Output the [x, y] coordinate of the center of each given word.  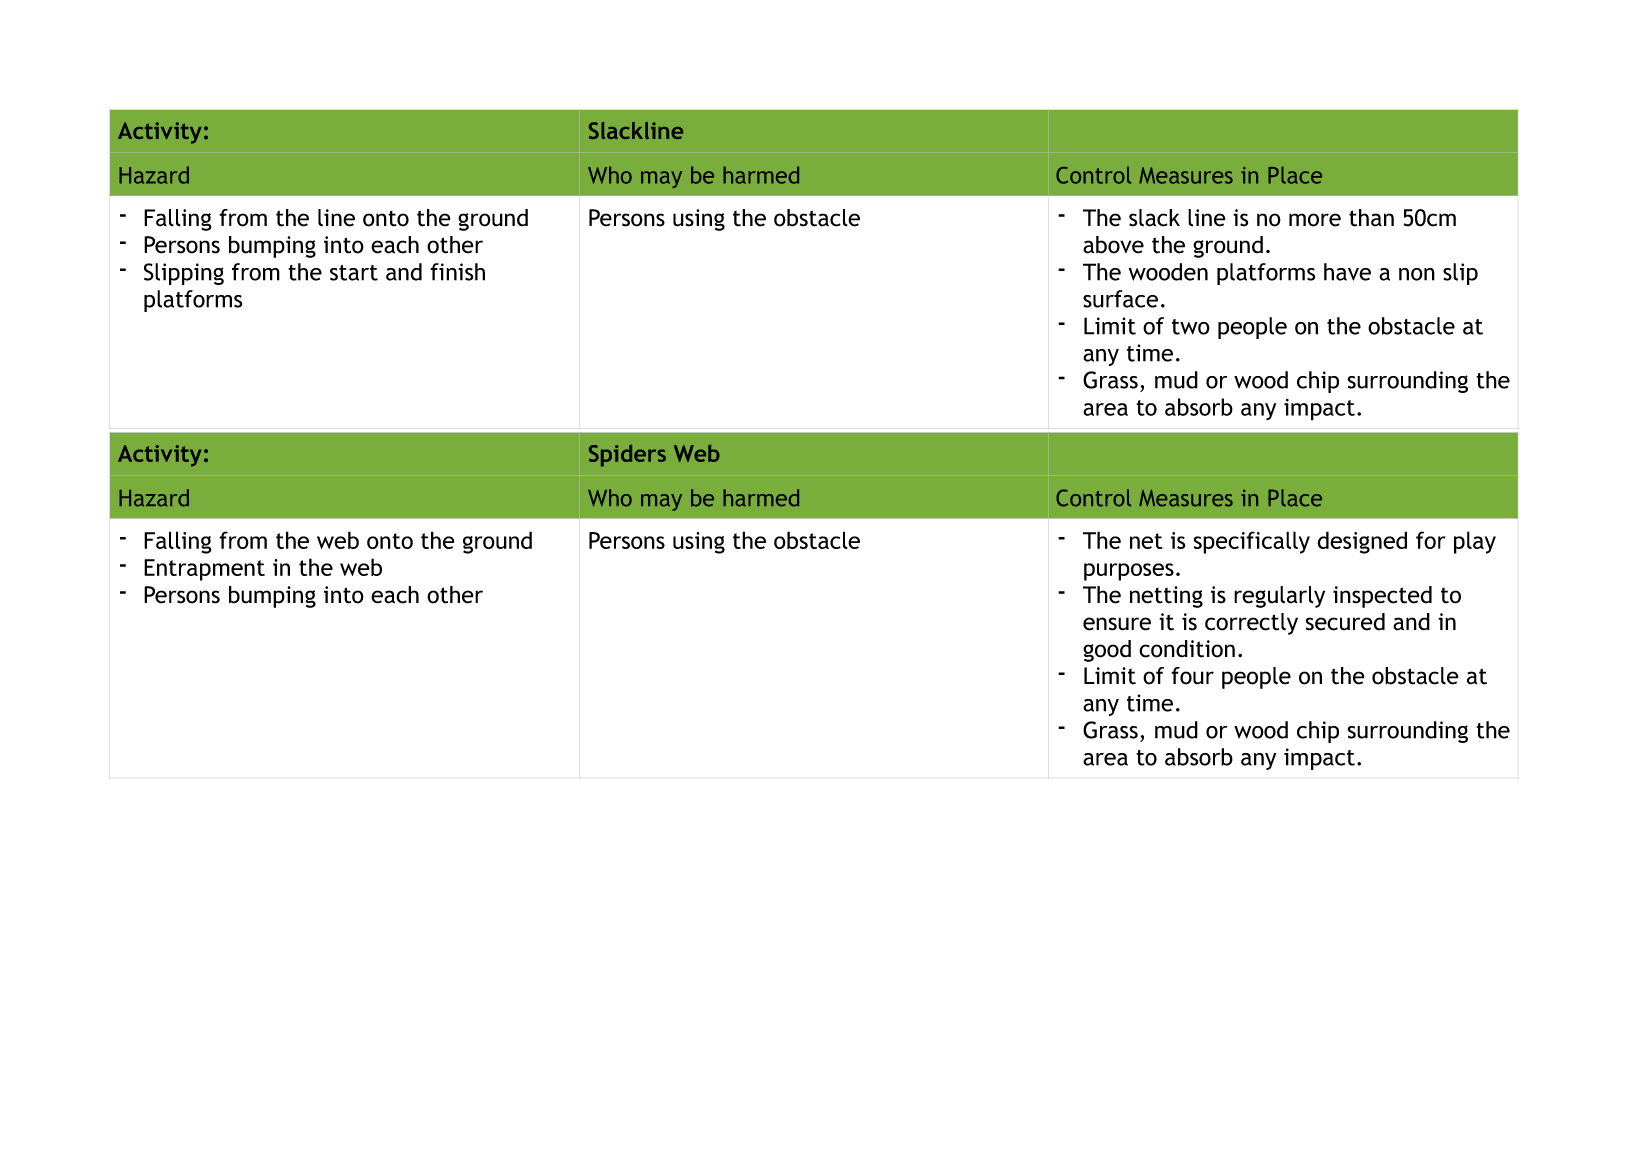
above [1113, 245]
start [354, 273]
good [1107, 651]
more [1315, 220]
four [1192, 676]
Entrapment [204, 570]
